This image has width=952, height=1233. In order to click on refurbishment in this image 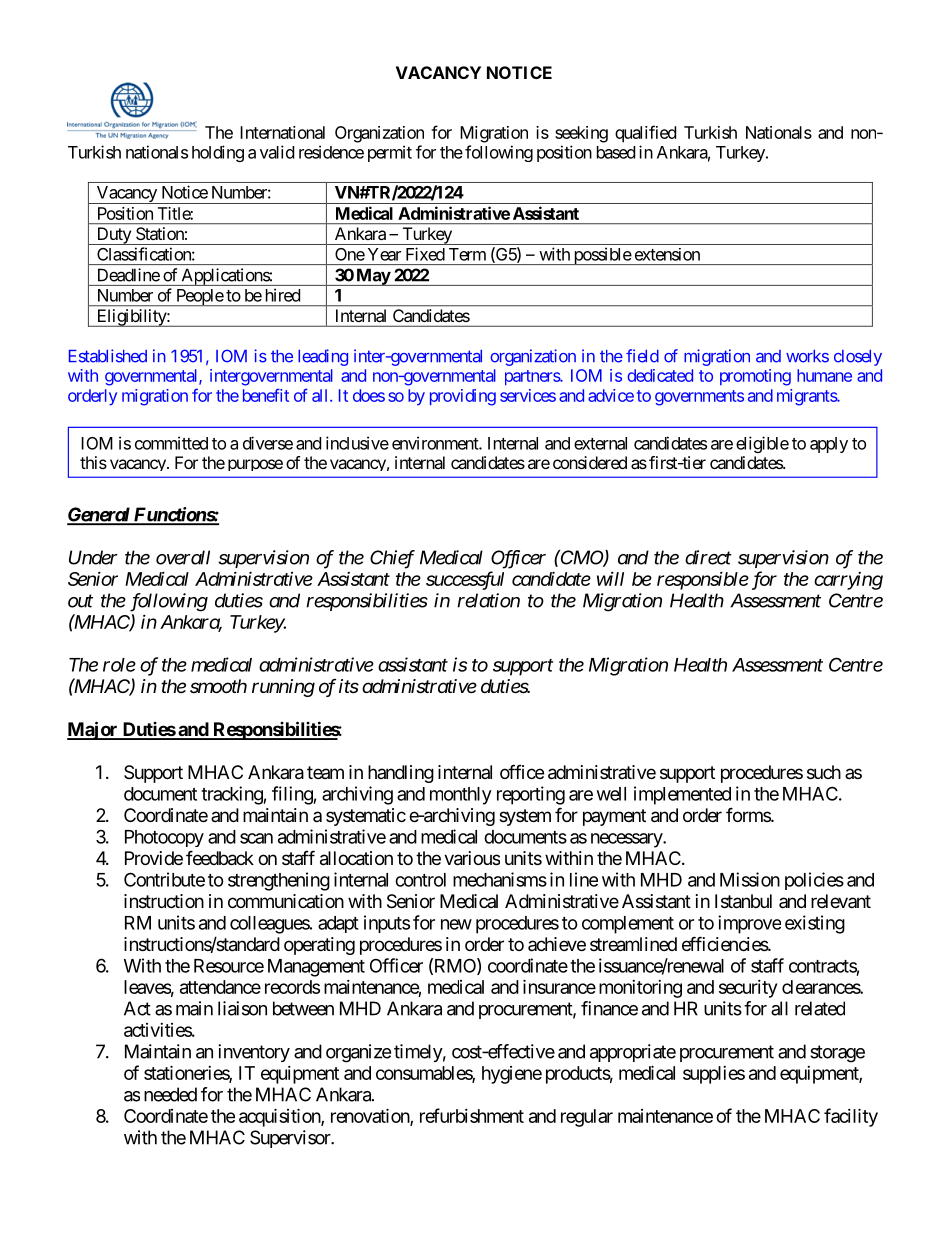, I will do `click(472, 1115)`.
